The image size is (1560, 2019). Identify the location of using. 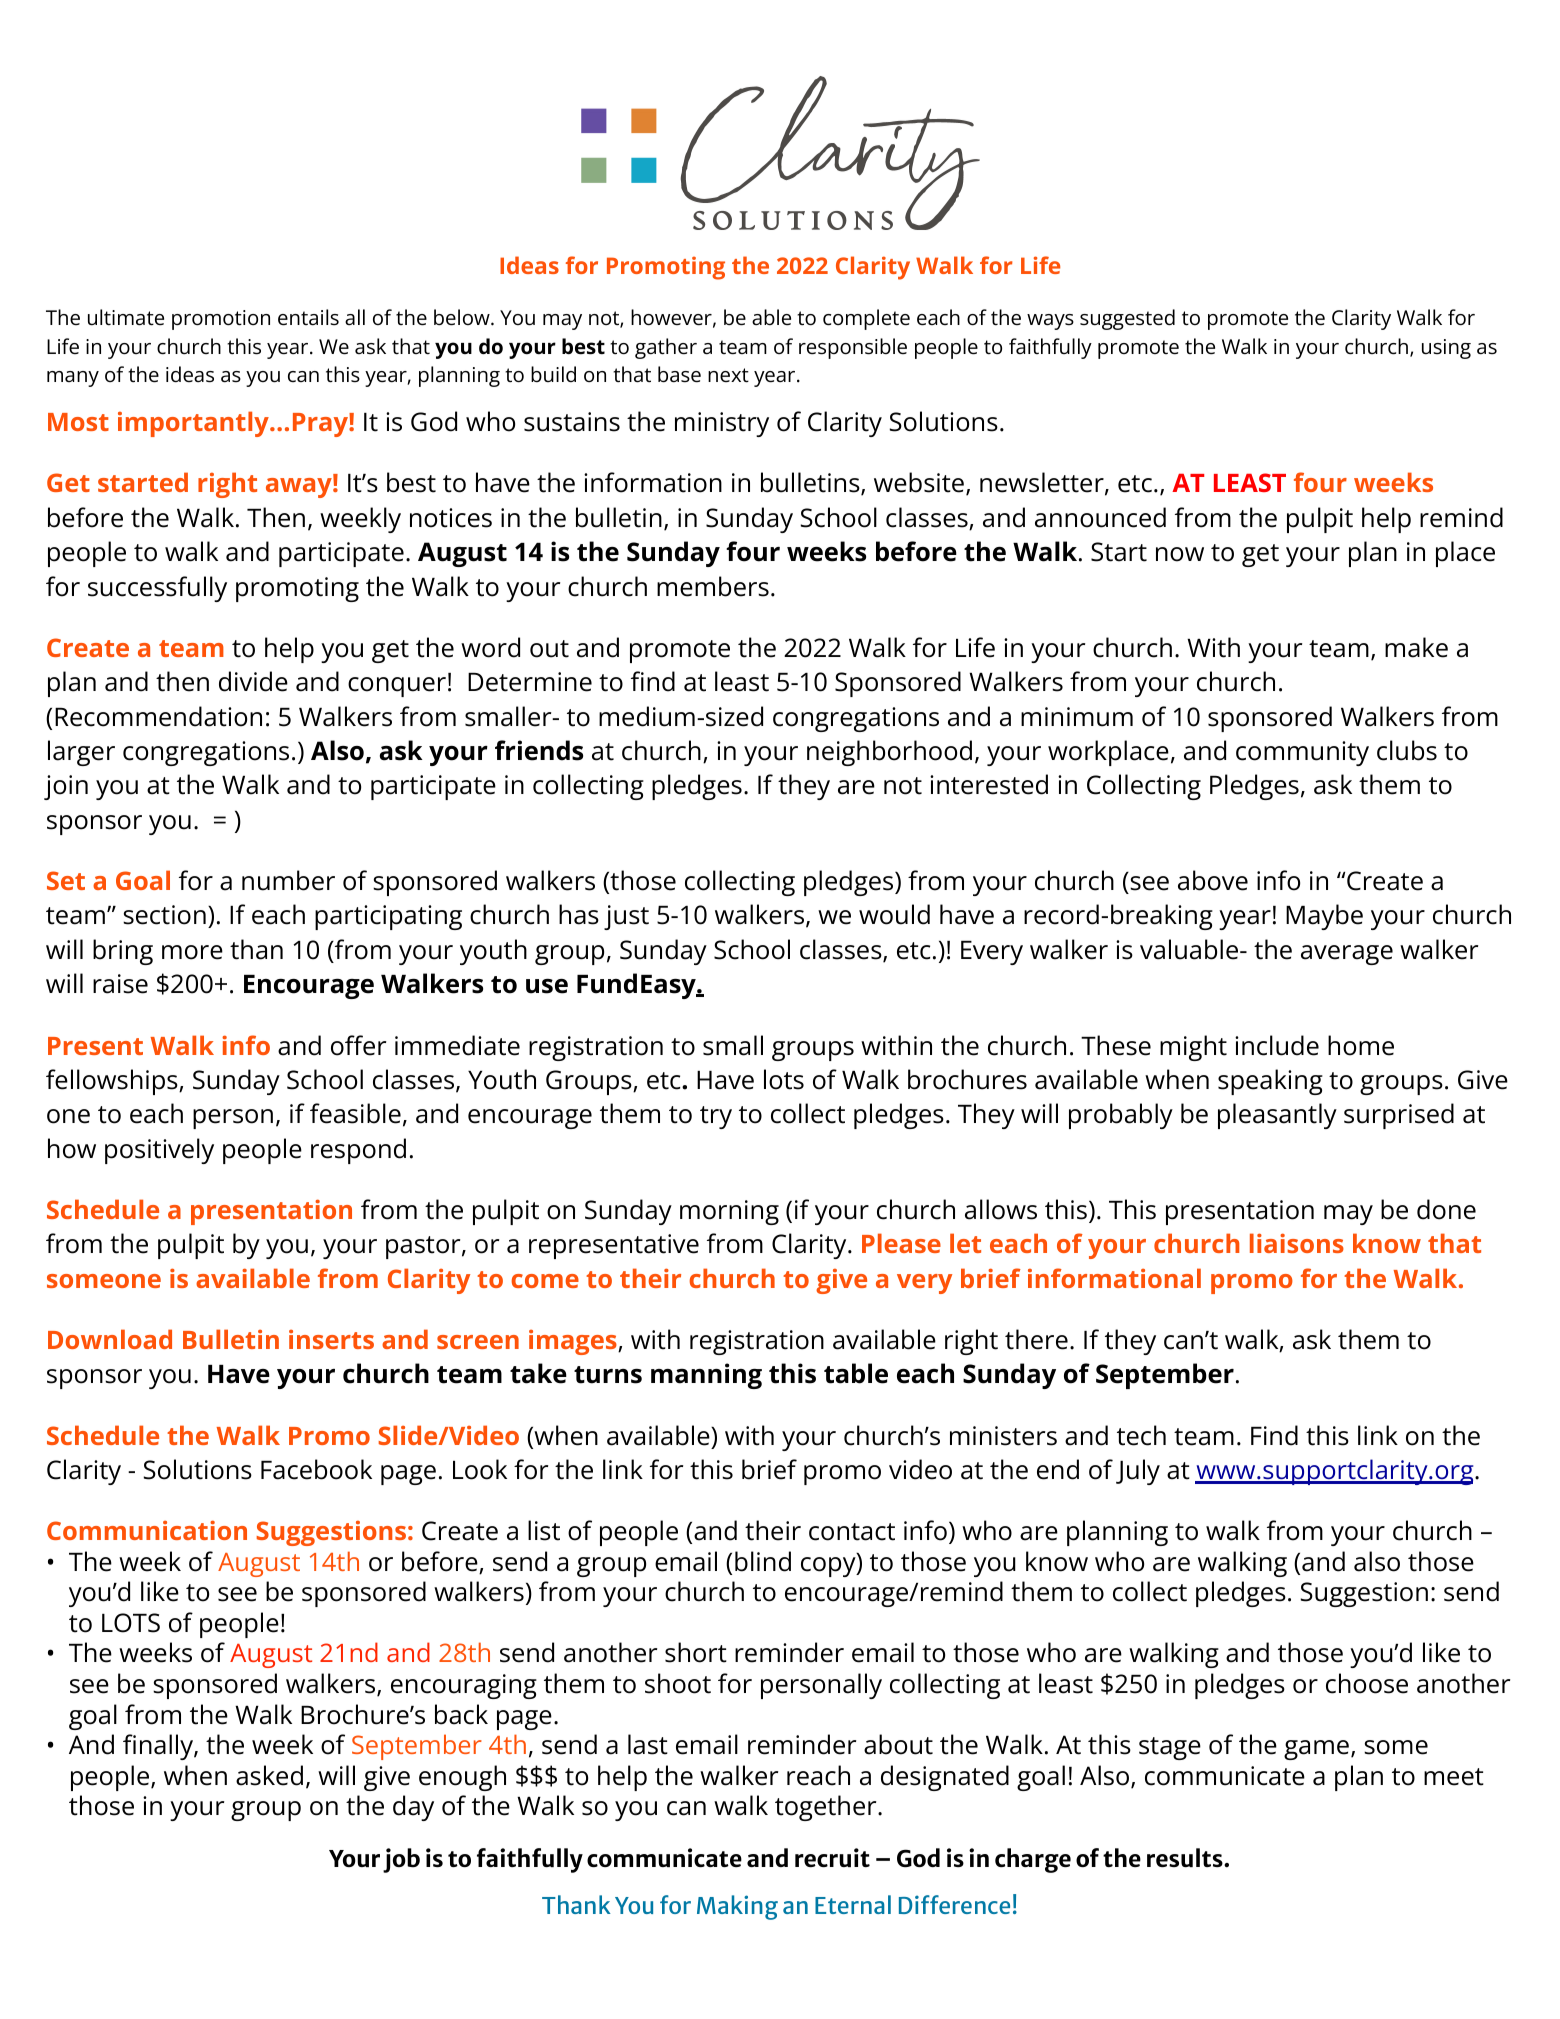
(1446, 349).
